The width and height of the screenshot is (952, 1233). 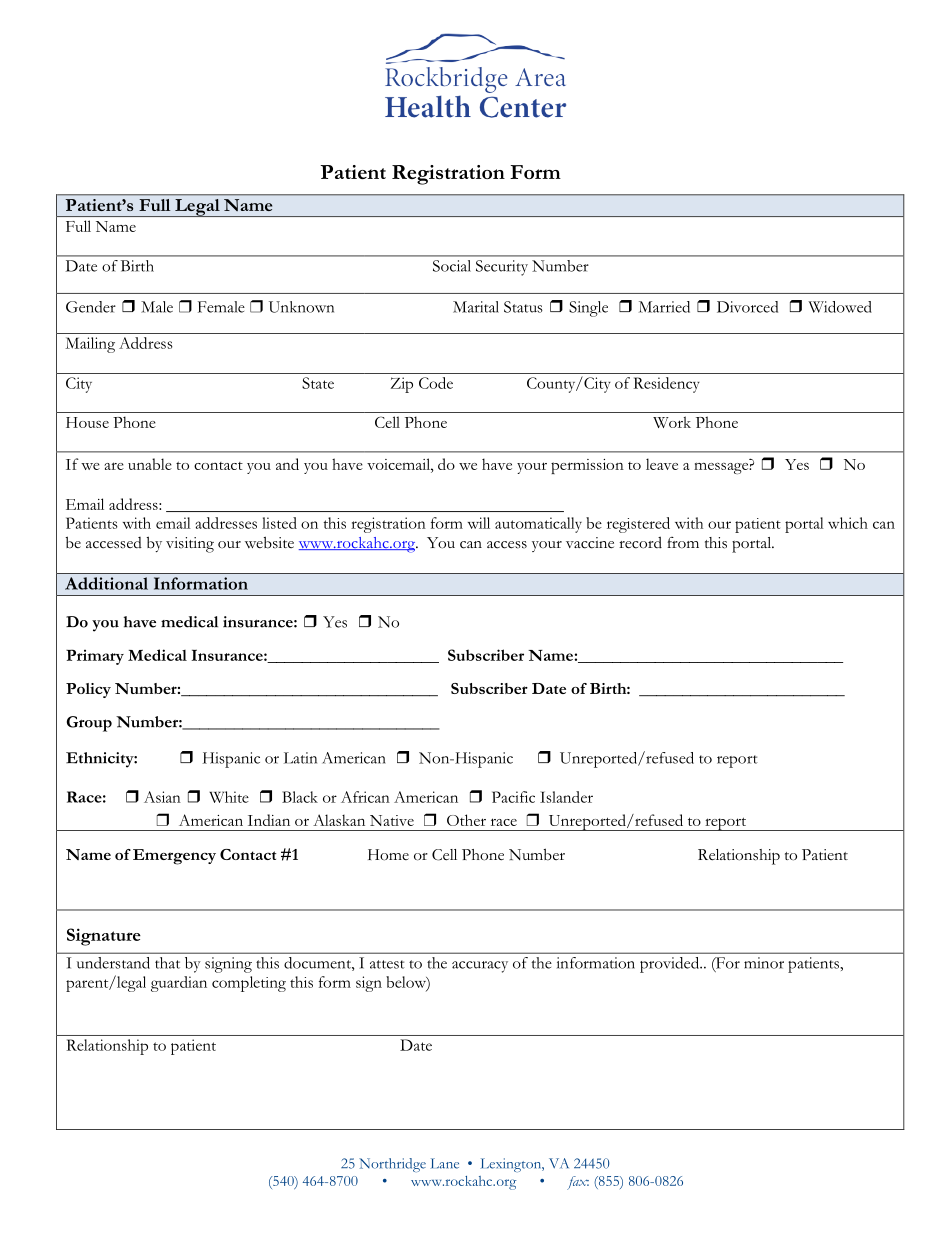 What do you see at coordinates (683, 543) in the screenshot?
I see `from` at bounding box center [683, 543].
